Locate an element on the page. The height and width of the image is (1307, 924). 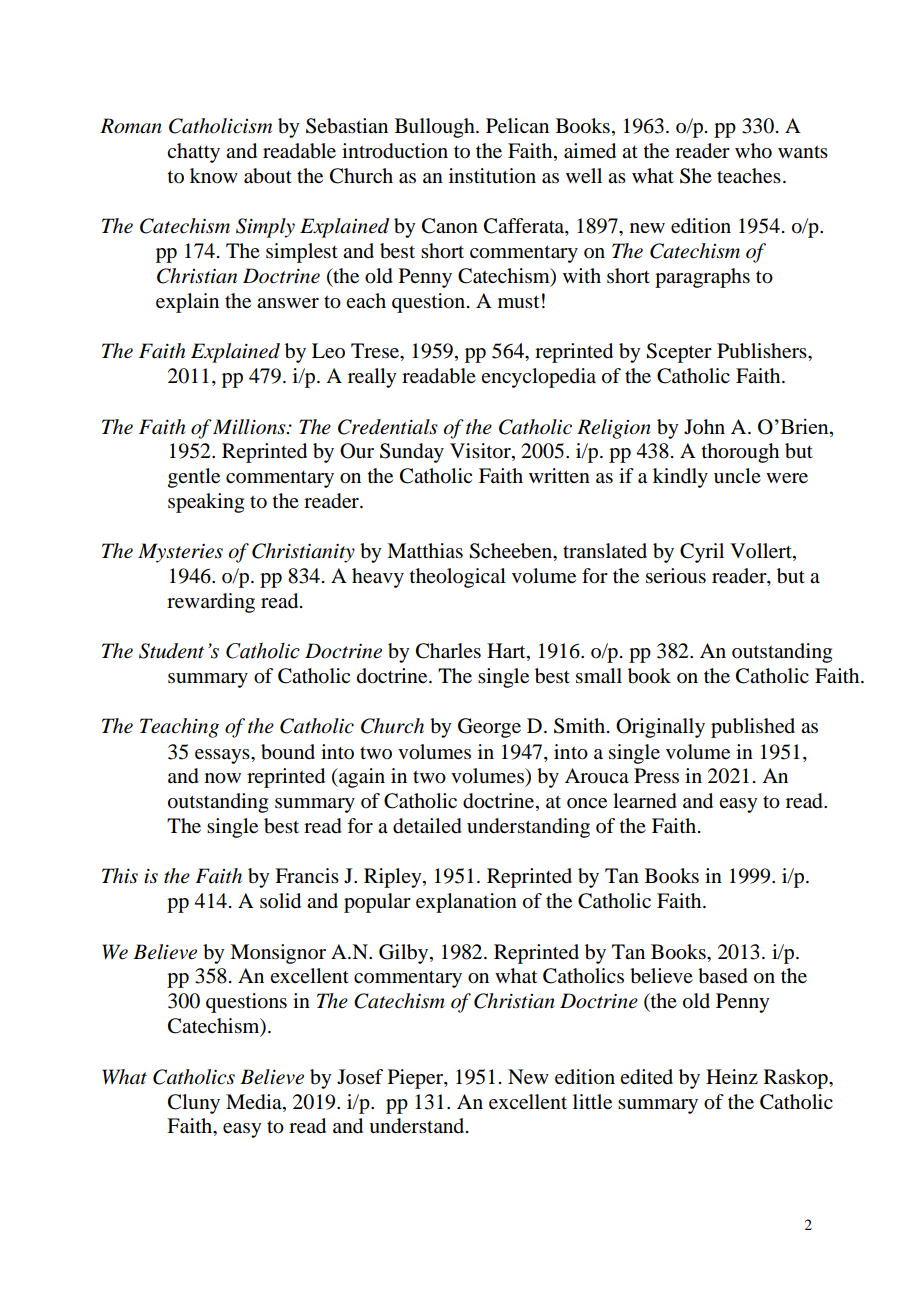
Josef is located at coordinates (360, 1077).
